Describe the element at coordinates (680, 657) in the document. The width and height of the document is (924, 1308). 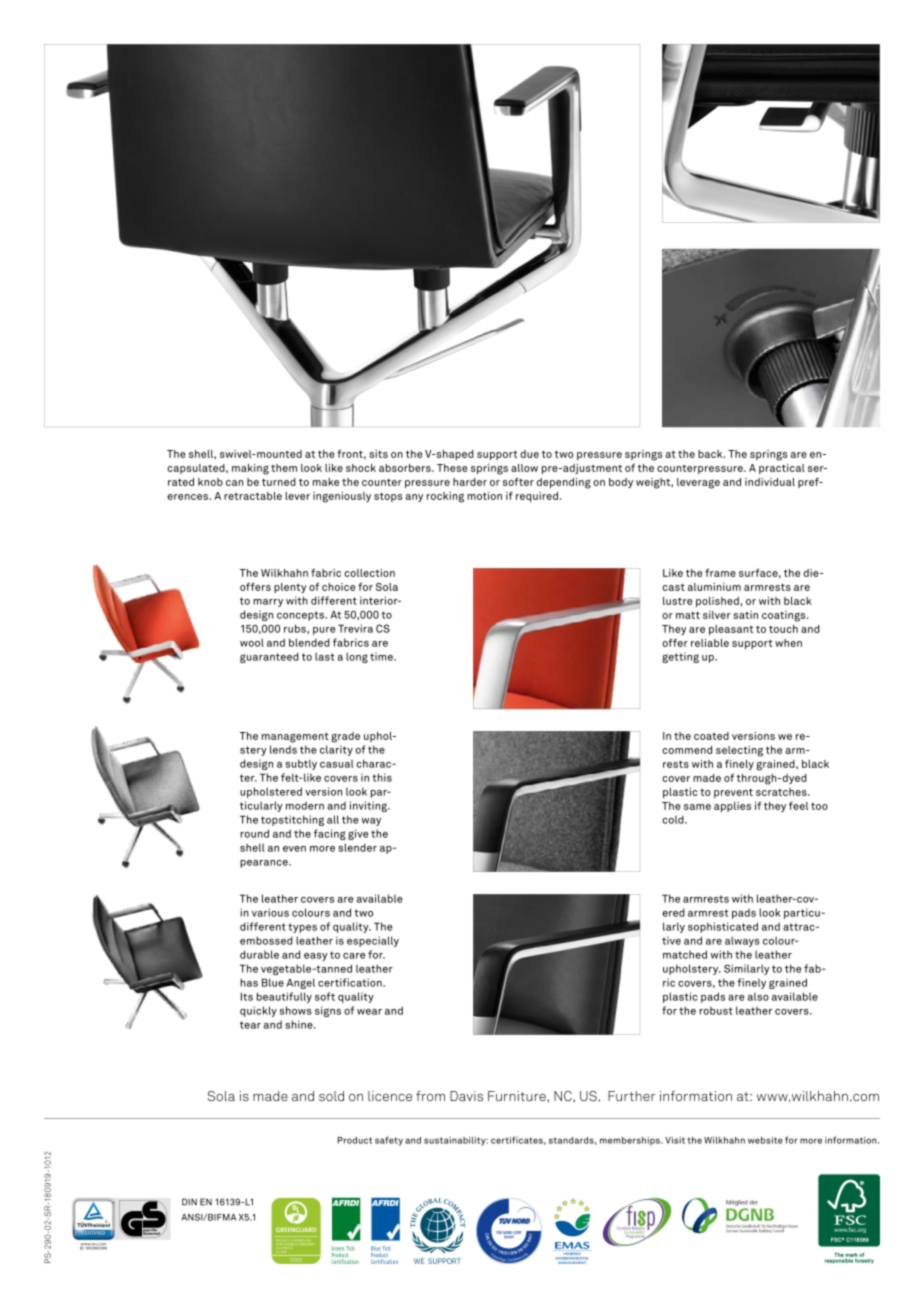
I see `getting` at that location.
